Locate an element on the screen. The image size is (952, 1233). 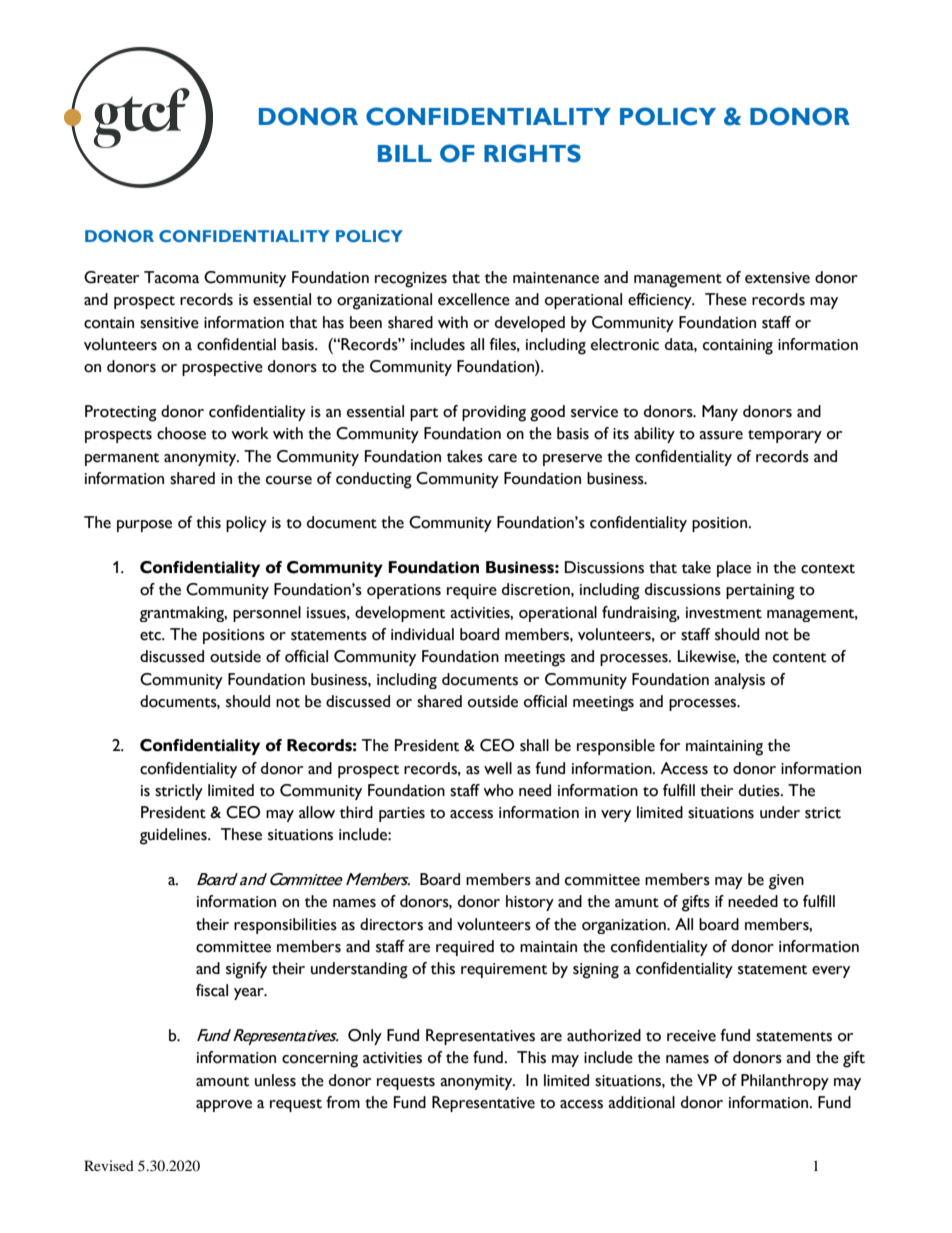
Tacoma is located at coordinates (171, 277).
